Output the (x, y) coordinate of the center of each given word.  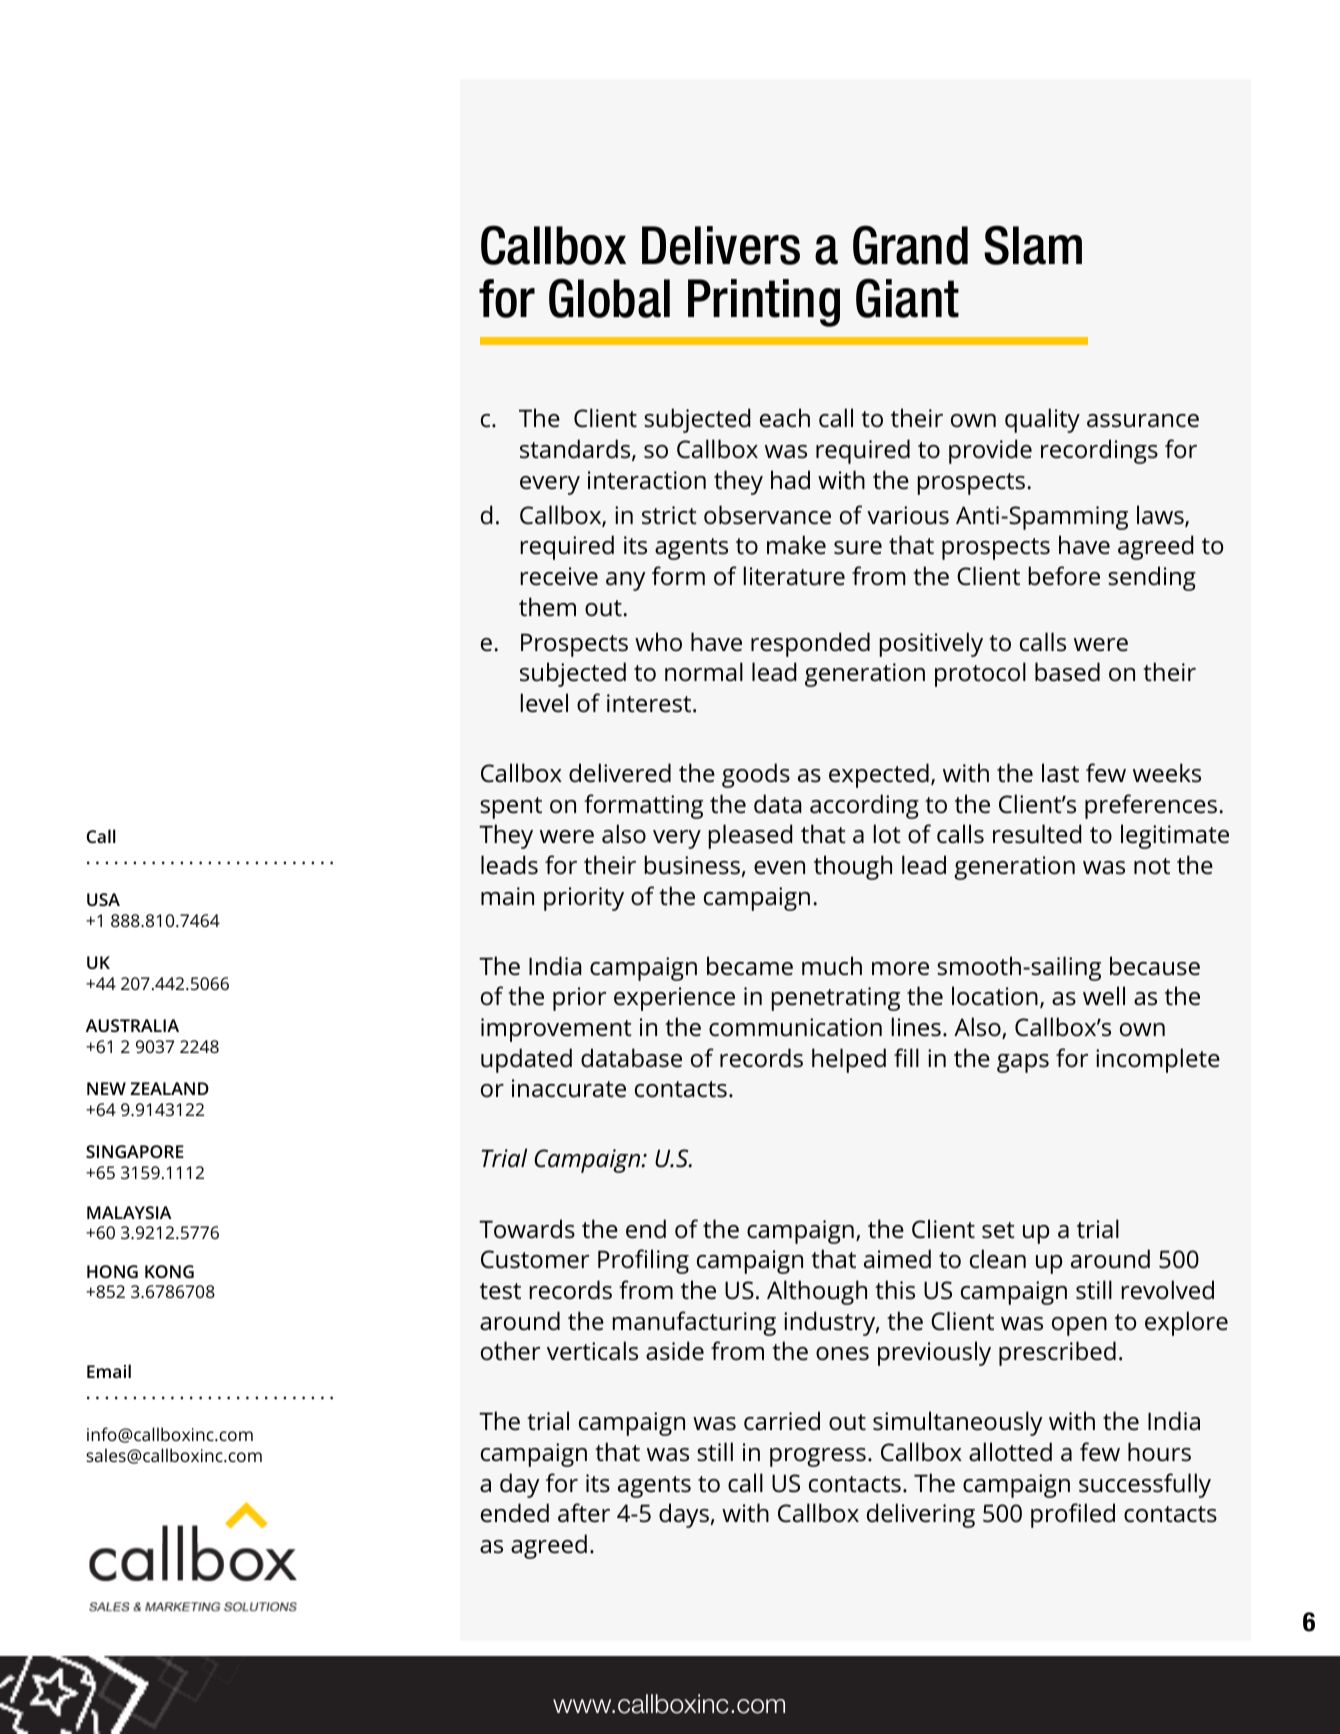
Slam (1033, 245)
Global (609, 298)
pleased (750, 836)
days (684, 1515)
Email (109, 1371)
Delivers (721, 245)
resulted (1037, 834)
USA (103, 899)
